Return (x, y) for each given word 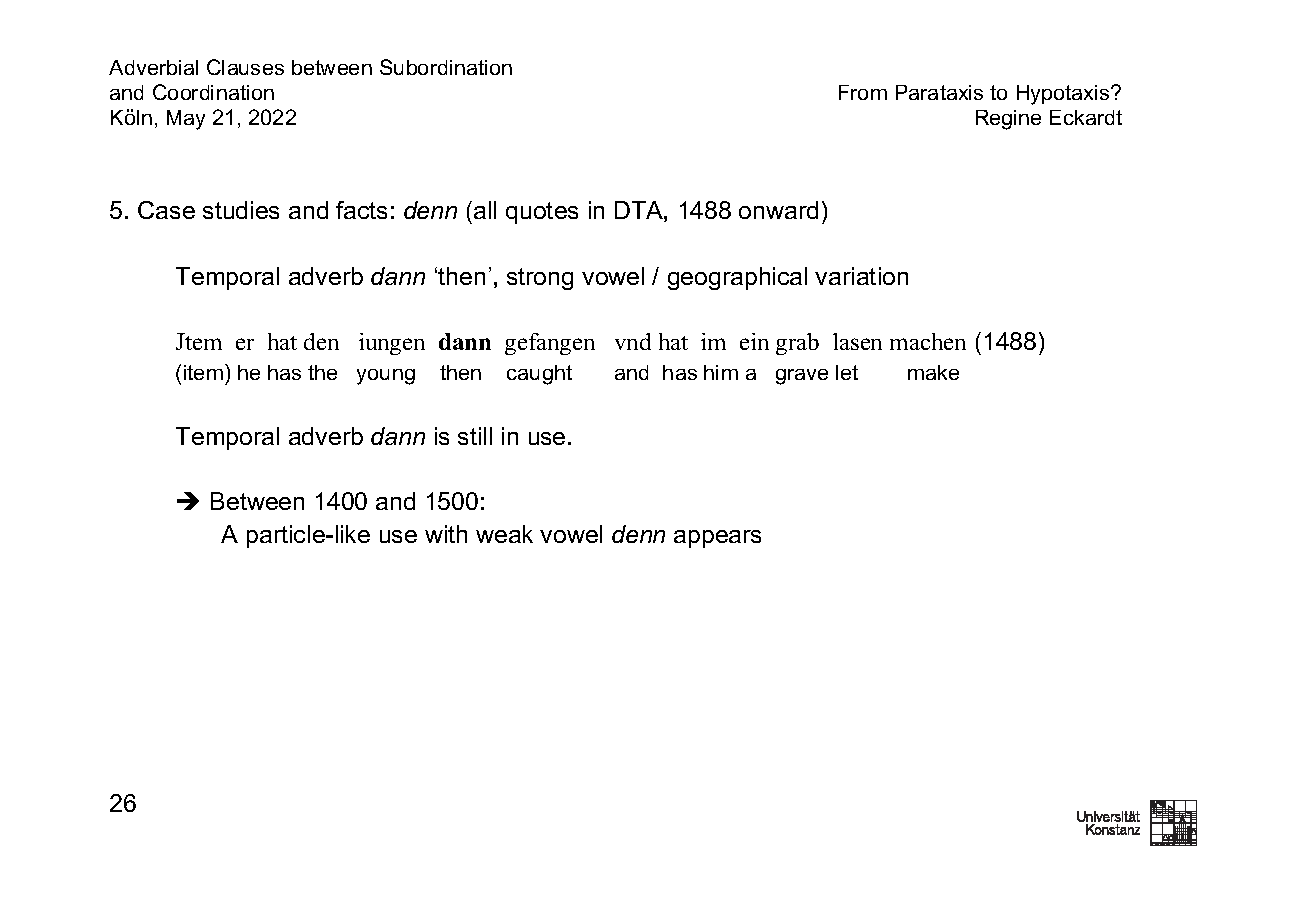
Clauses (245, 67)
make (933, 372)
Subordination (446, 67)
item (203, 372)
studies (241, 210)
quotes (542, 213)
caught (539, 375)
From (863, 92)
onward (778, 210)
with (446, 534)
